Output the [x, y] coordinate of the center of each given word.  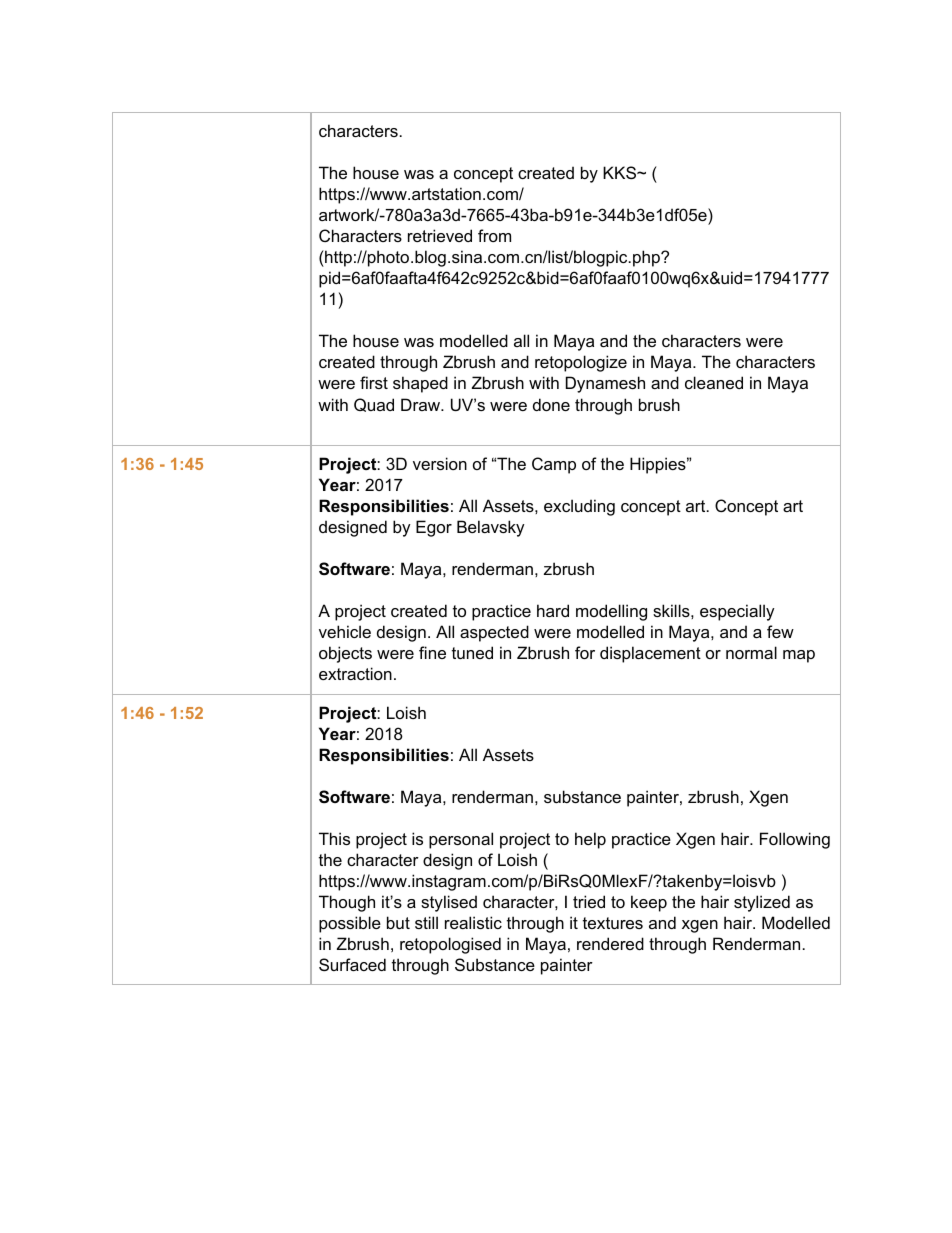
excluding [579, 507]
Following [795, 840]
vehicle [345, 631]
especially [737, 612]
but [398, 922]
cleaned [714, 382]
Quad [374, 405]
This [334, 838]
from [494, 235]
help [590, 840]
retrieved [440, 235]
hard [553, 610]
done [551, 404]
